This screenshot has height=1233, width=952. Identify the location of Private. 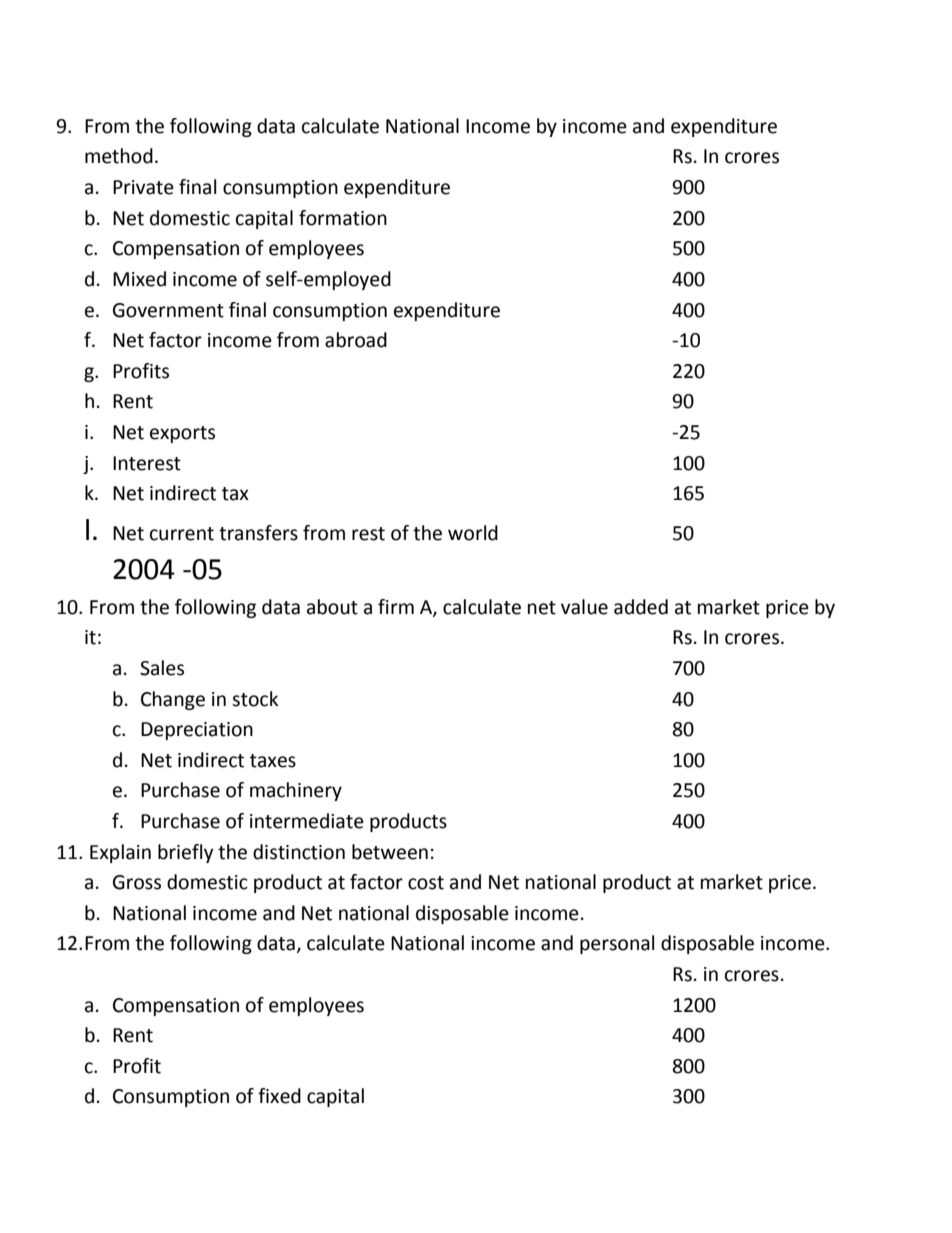
(143, 187).
